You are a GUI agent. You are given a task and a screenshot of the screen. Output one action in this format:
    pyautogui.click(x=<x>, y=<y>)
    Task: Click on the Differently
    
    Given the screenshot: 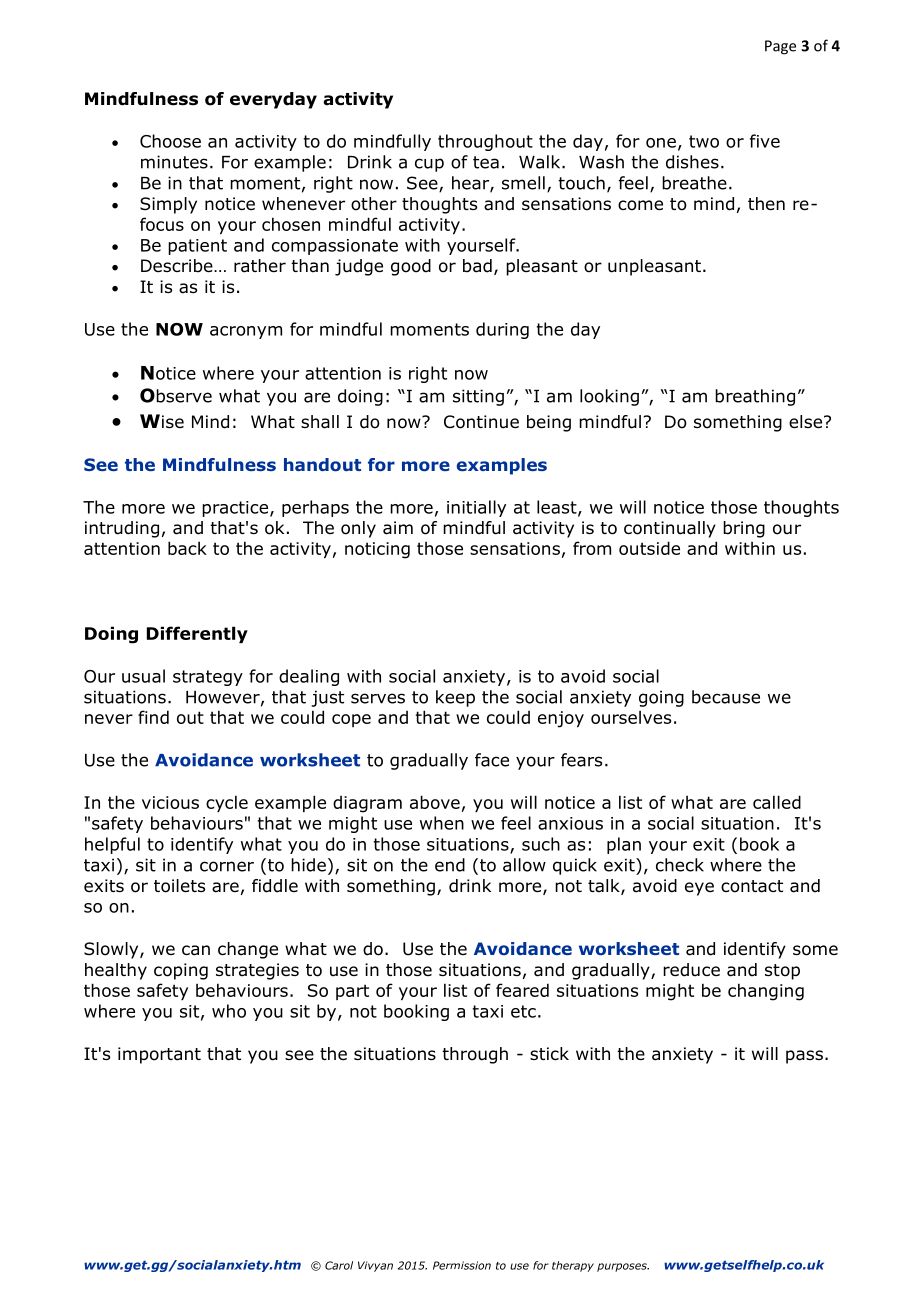 What is the action you would take?
    pyautogui.click(x=197, y=634)
